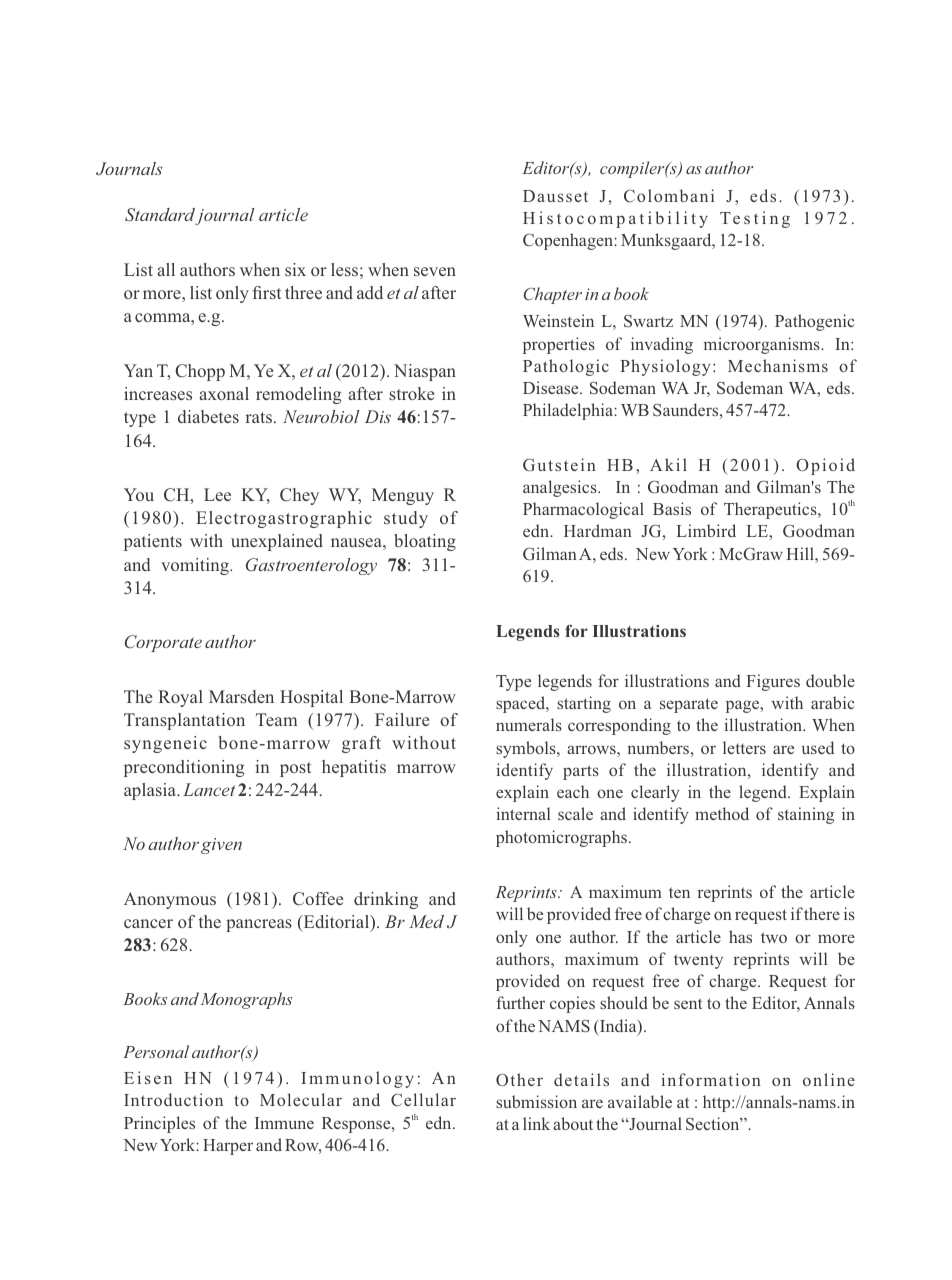  Describe the element at coordinates (170, 900) in the image. I see `Anonymous` at that location.
